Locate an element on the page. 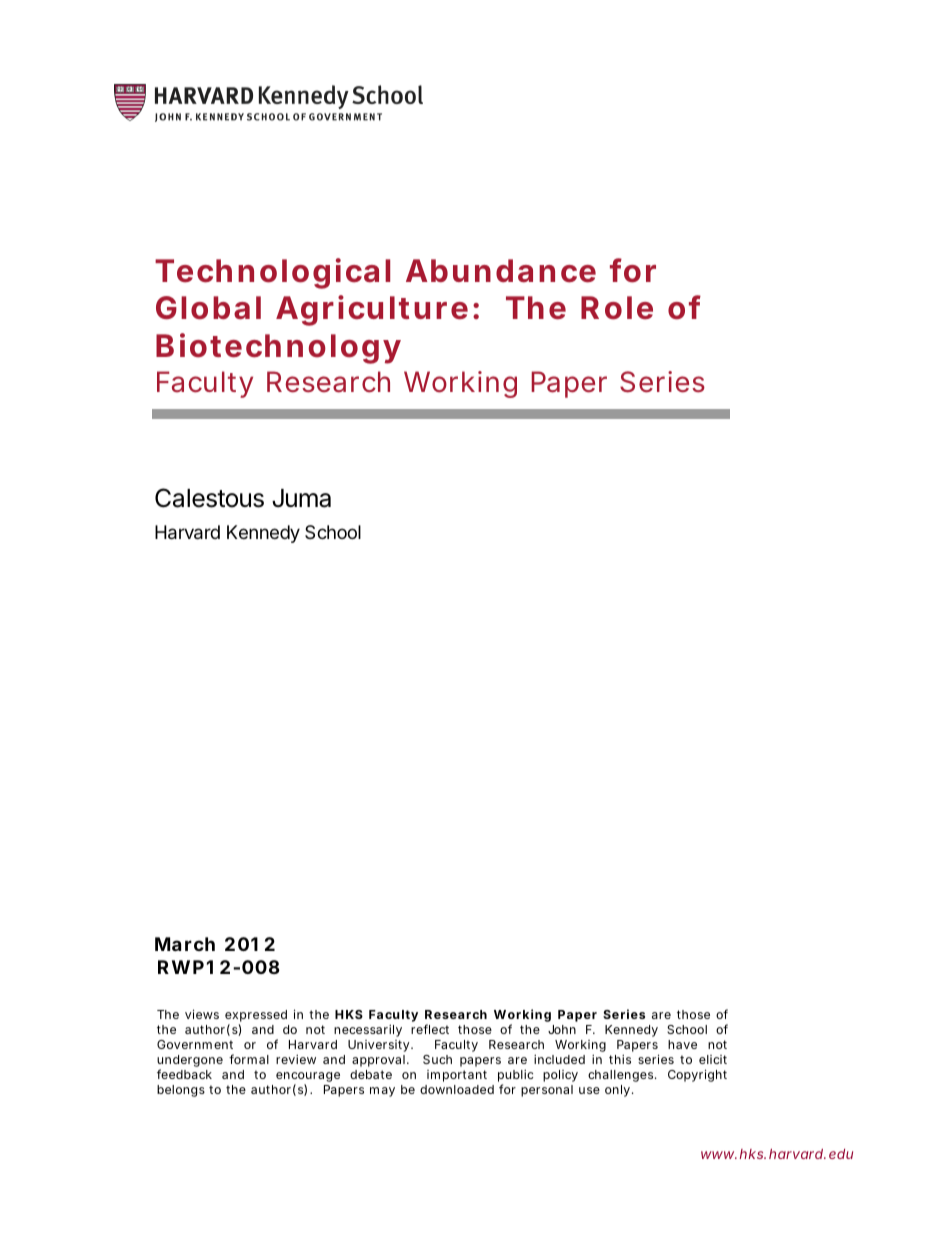  Juma is located at coordinates (301, 498).
